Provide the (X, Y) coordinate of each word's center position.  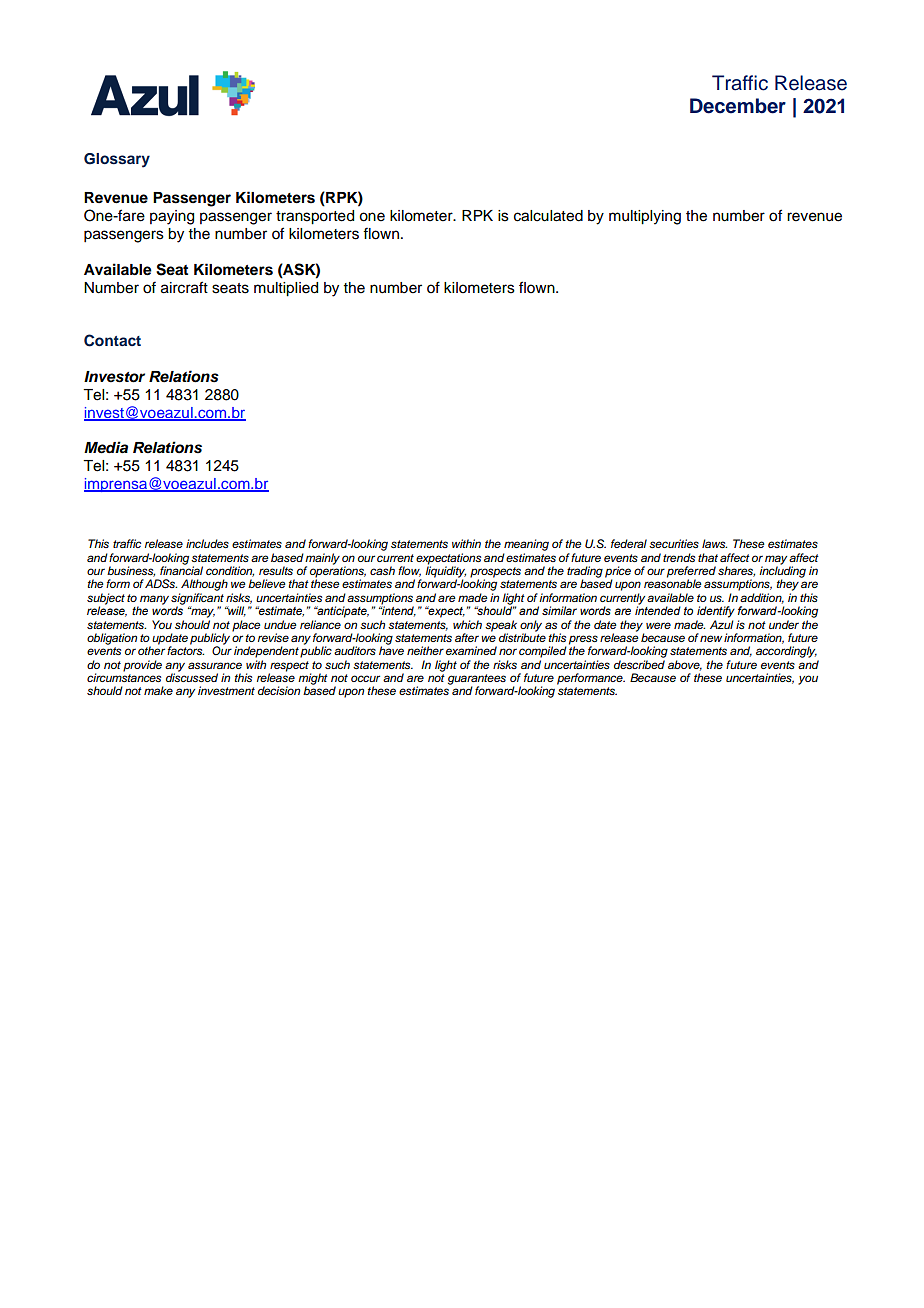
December (738, 106)
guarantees (477, 680)
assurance (215, 665)
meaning (526, 545)
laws (714, 543)
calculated (548, 216)
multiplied (286, 289)
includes (207, 543)
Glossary (117, 160)
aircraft (184, 287)
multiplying (645, 217)
